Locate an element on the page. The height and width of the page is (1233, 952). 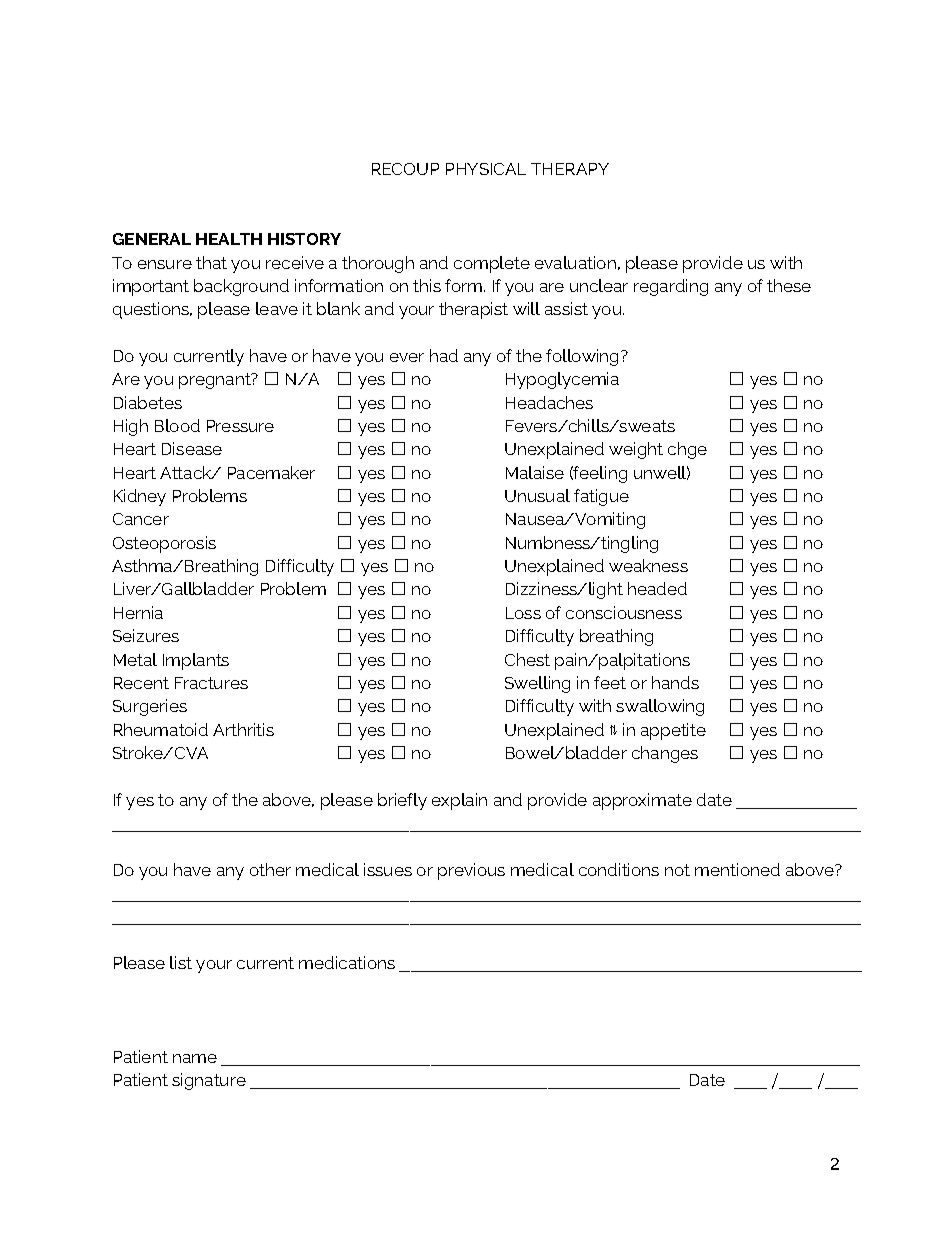
headed is located at coordinates (657, 588).
